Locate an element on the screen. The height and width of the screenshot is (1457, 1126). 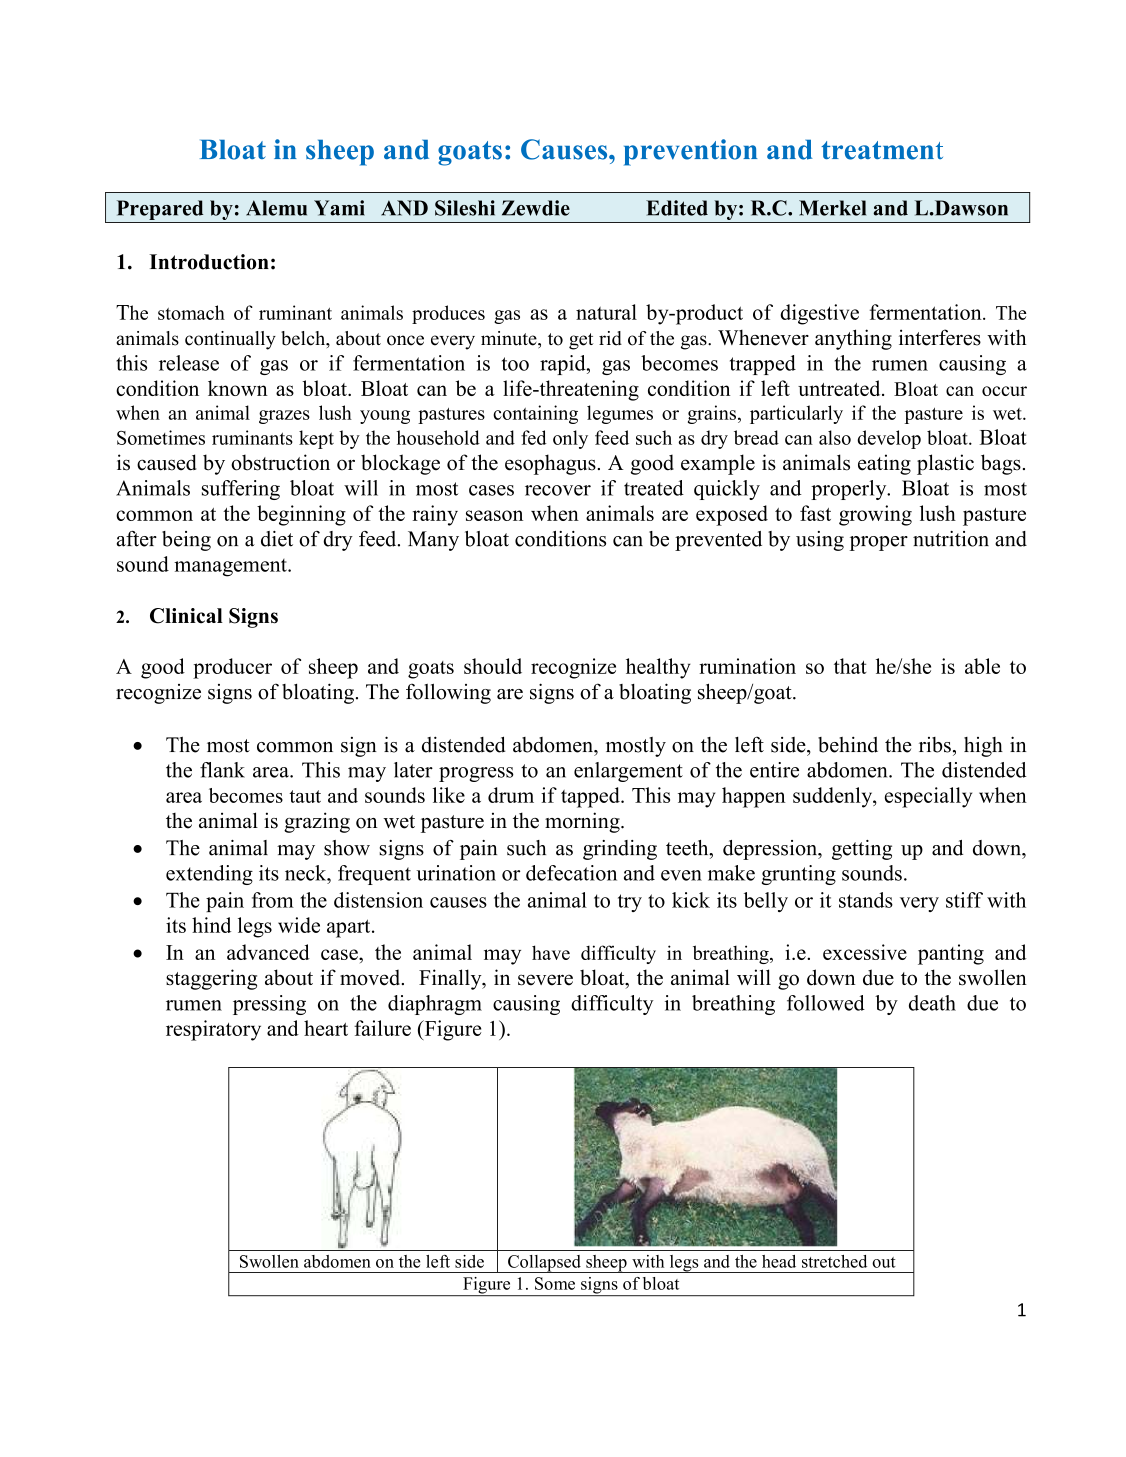
head is located at coordinates (779, 1261).
